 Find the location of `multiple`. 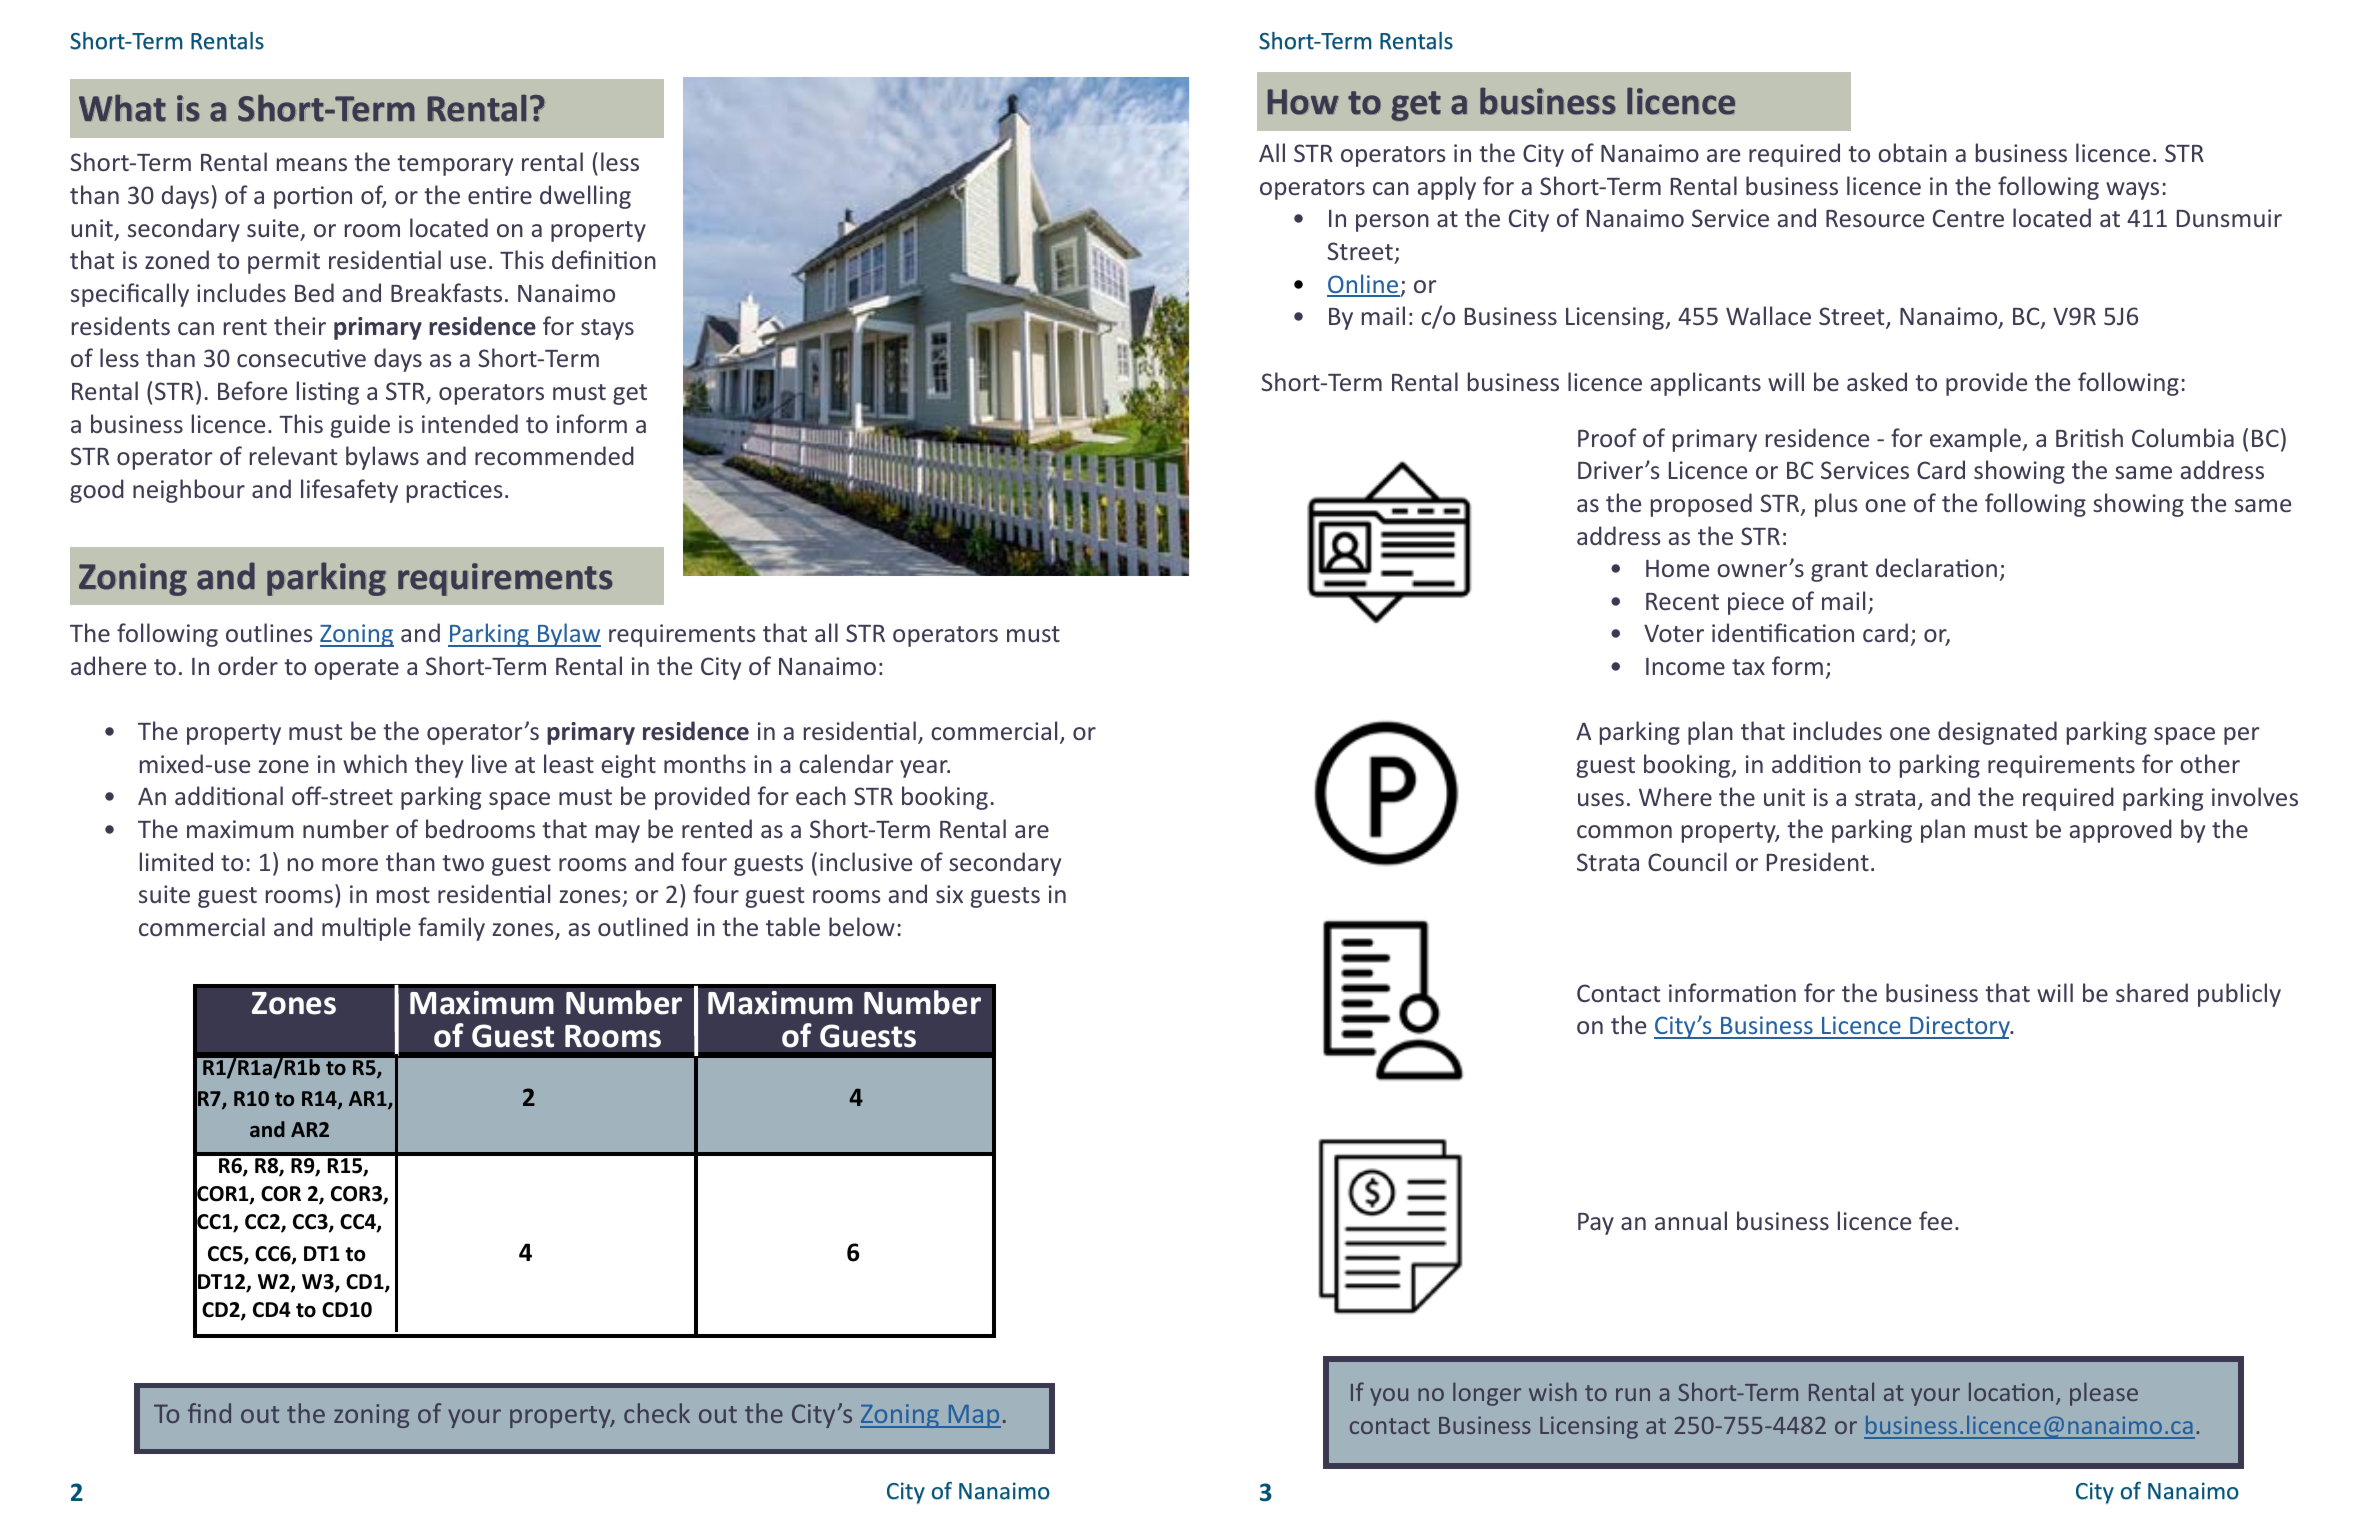

multiple is located at coordinates (366, 929).
